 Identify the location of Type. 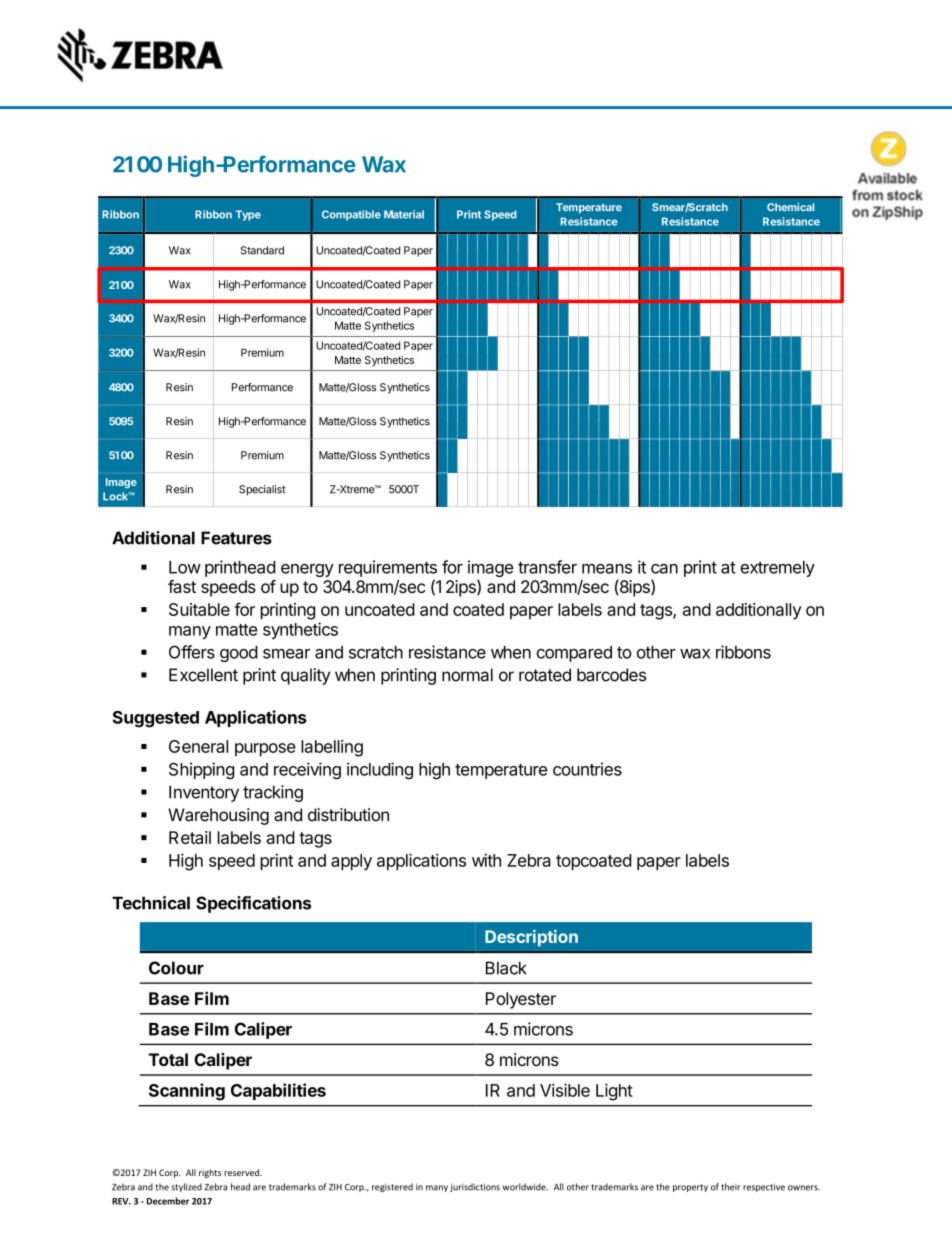
(248, 215).
